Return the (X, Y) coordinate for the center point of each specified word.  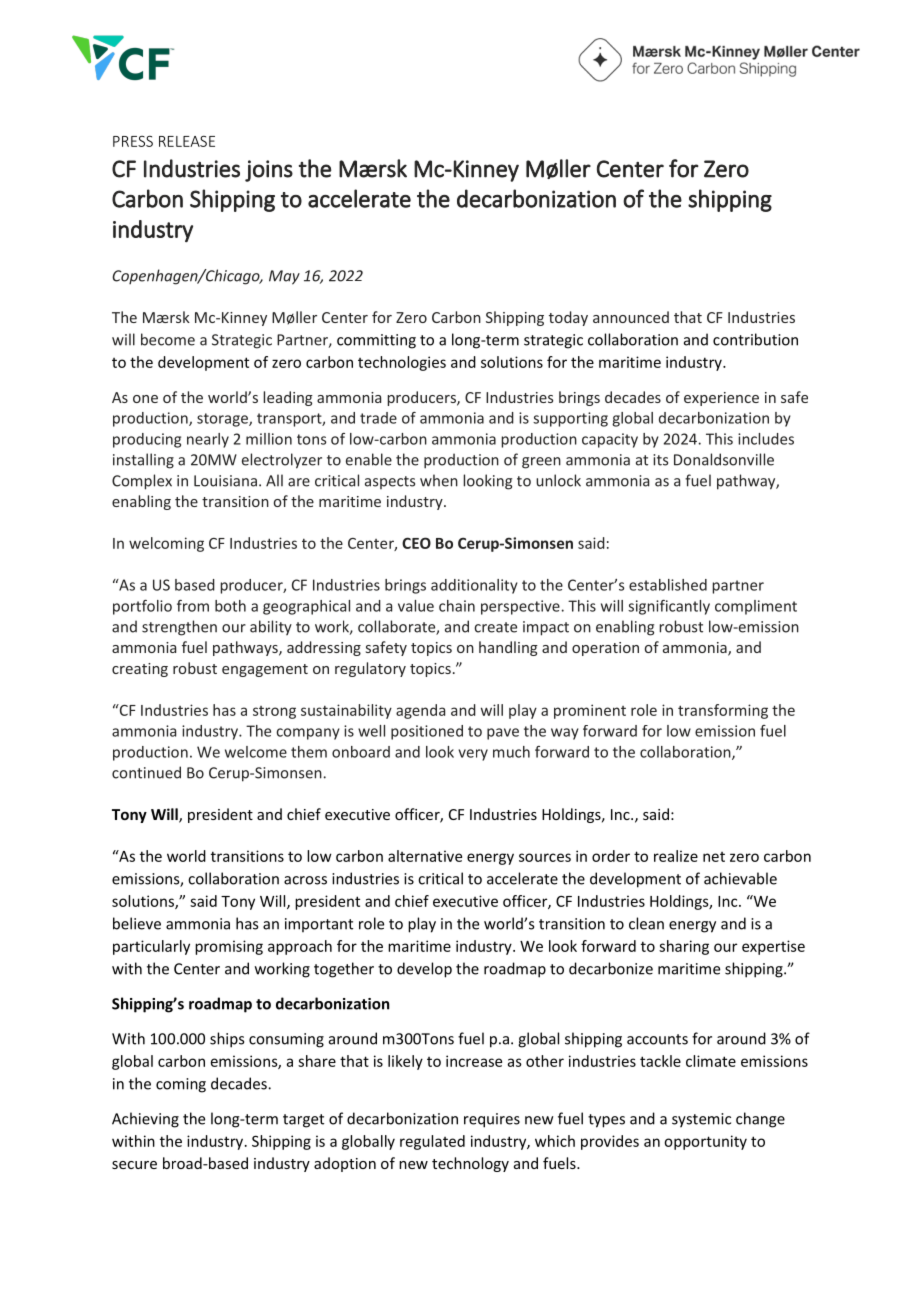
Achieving (145, 1120)
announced (631, 317)
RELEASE (187, 141)
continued (146, 772)
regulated (432, 1142)
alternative (425, 856)
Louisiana (225, 481)
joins (269, 171)
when (439, 480)
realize (676, 856)
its (660, 460)
